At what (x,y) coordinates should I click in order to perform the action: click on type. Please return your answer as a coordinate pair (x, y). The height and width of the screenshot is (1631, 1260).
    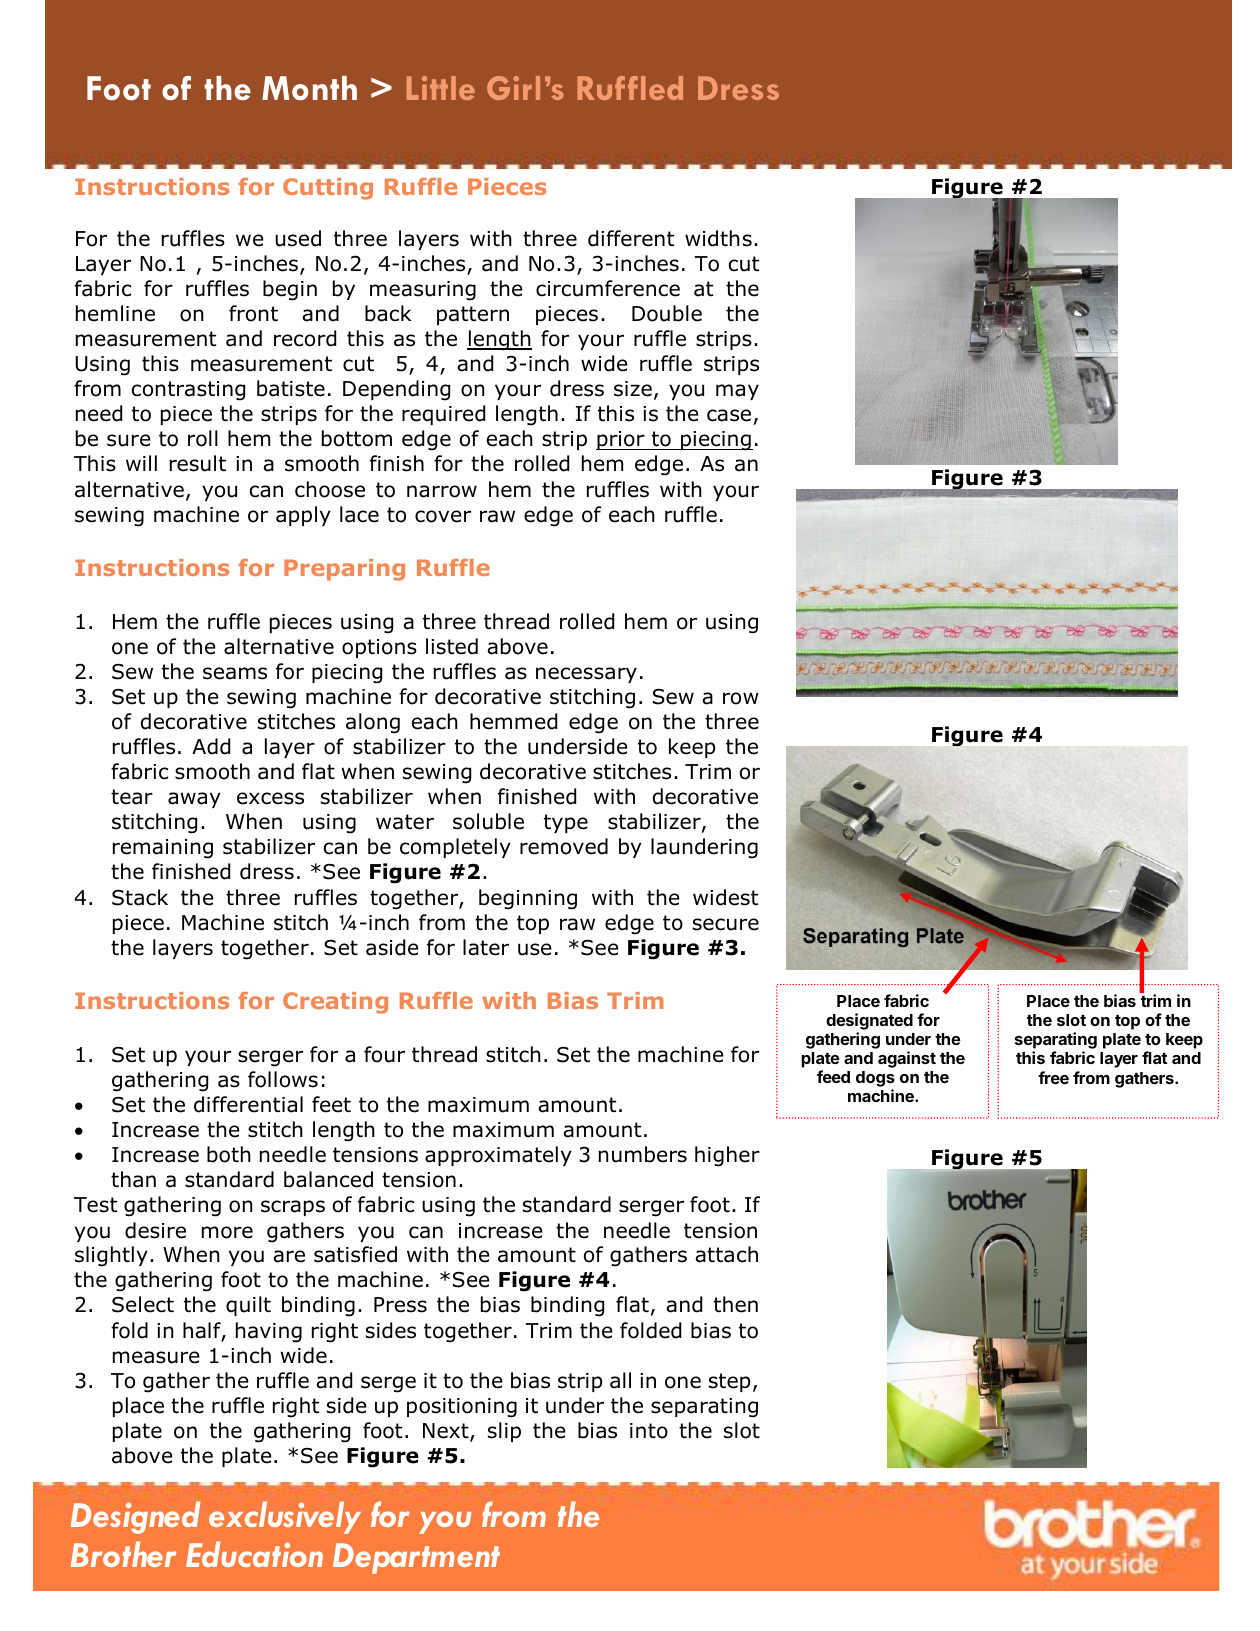
    Looking at the image, I should click on (566, 823).
